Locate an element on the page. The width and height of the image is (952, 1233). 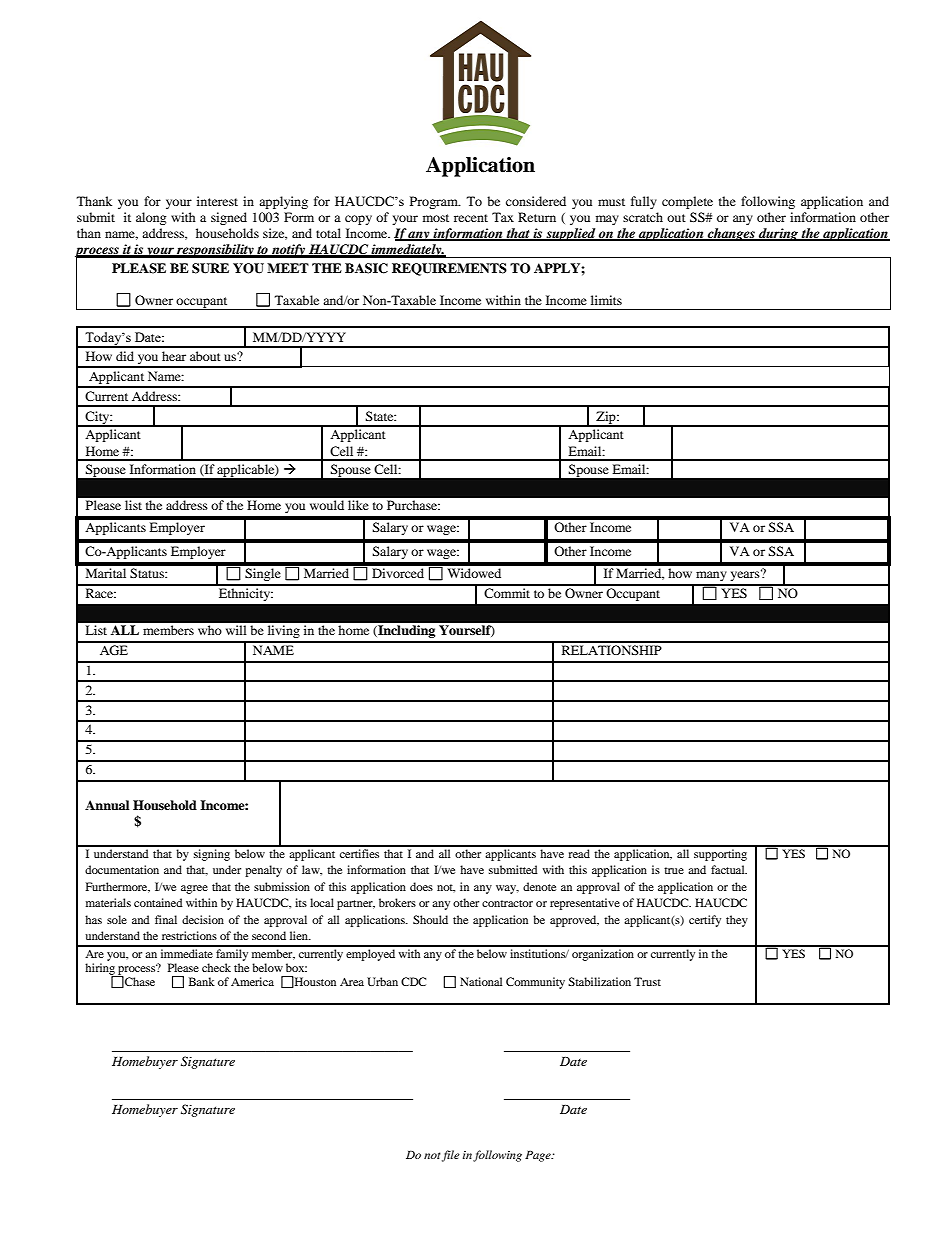
file is located at coordinates (451, 1156).
